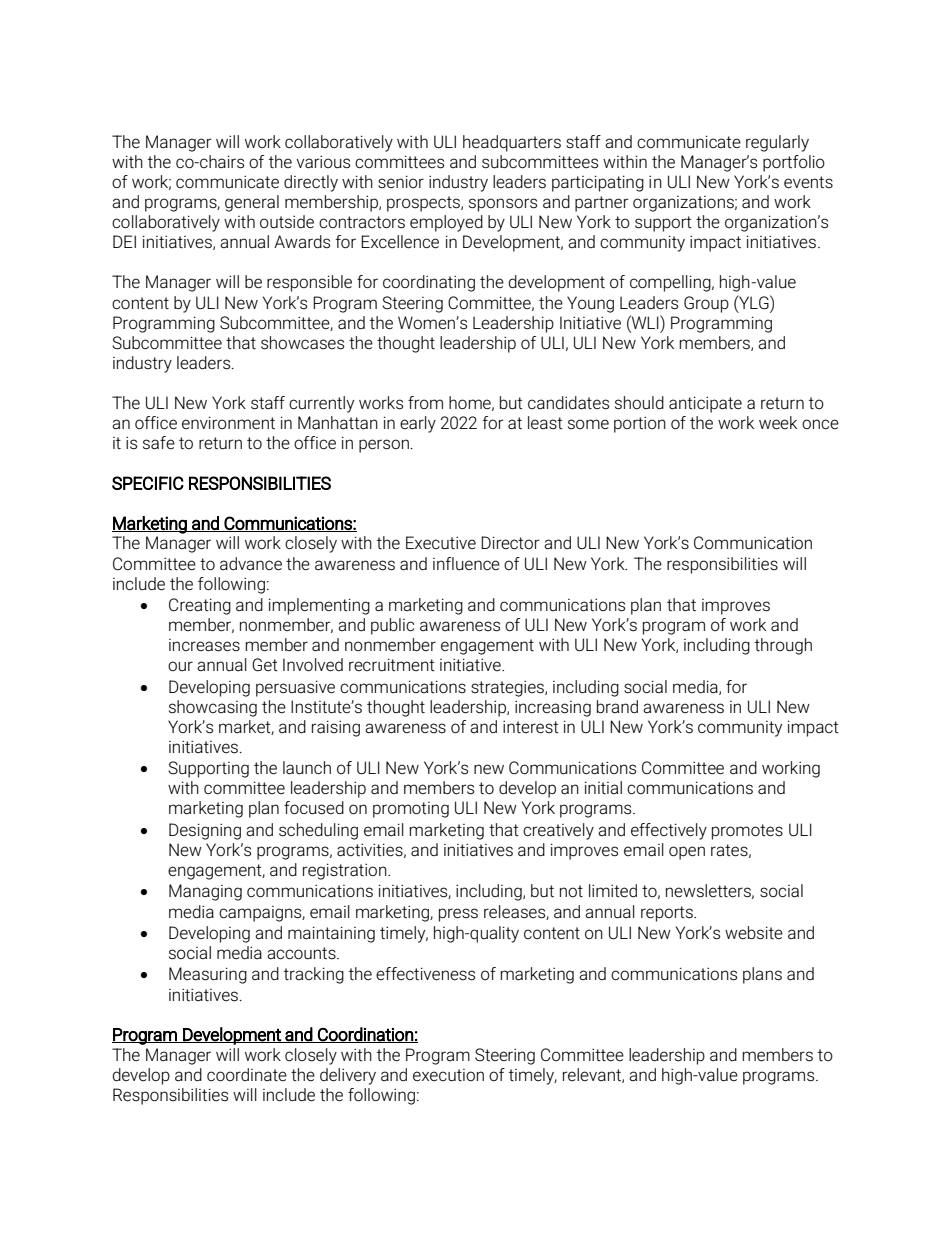 The height and width of the document is (1233, 952). Describe the element at coordinates (200, 606) in the document. I see `Creating` at that location.
